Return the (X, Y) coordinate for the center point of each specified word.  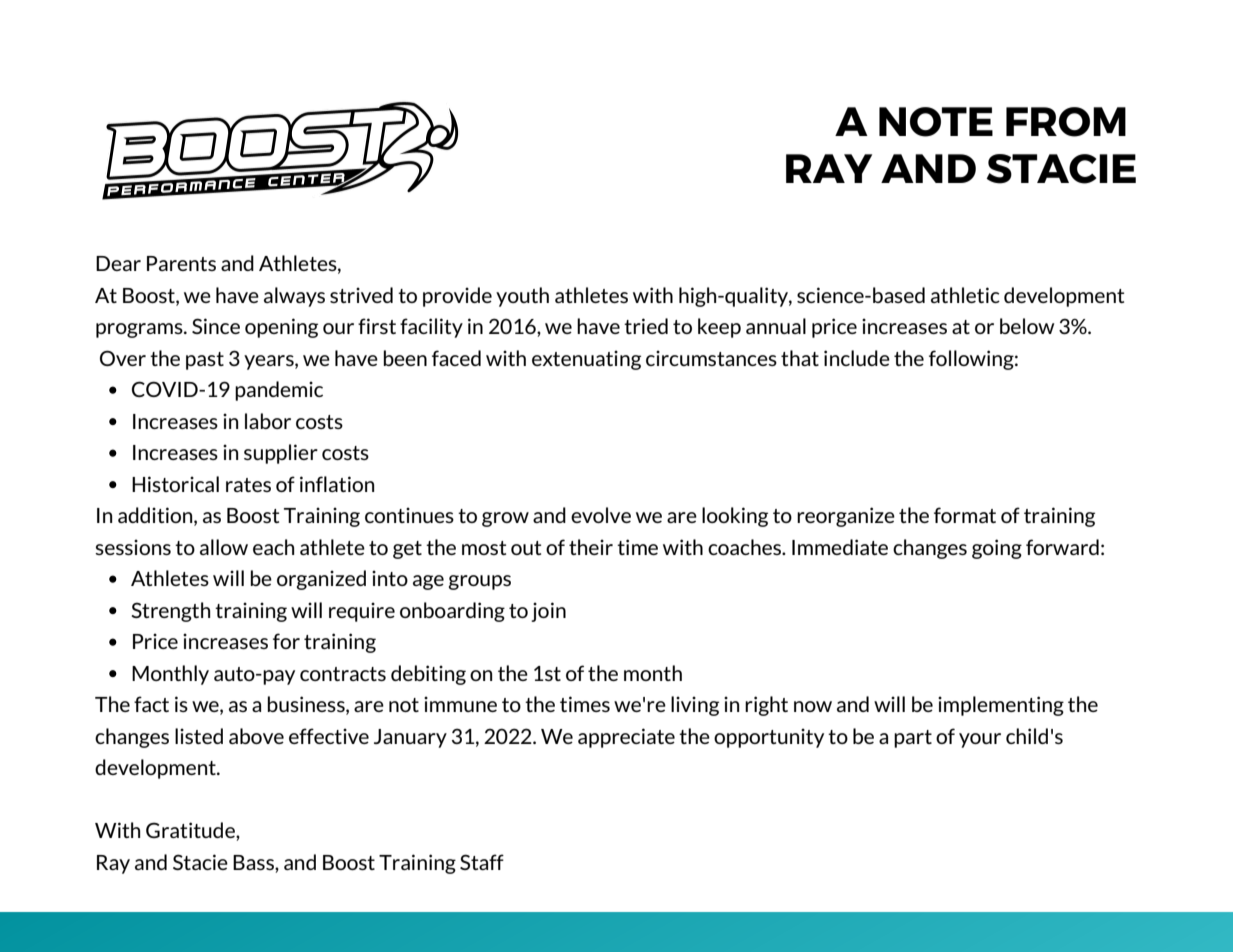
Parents (181, 263)
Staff (482, 862)
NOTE (936, 122)
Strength (170, 612)
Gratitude (191, 831)
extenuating (586, 360)
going (997, 549)
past (205, 361)
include (857, 358)
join (548, 612)
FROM (1066, 122)
